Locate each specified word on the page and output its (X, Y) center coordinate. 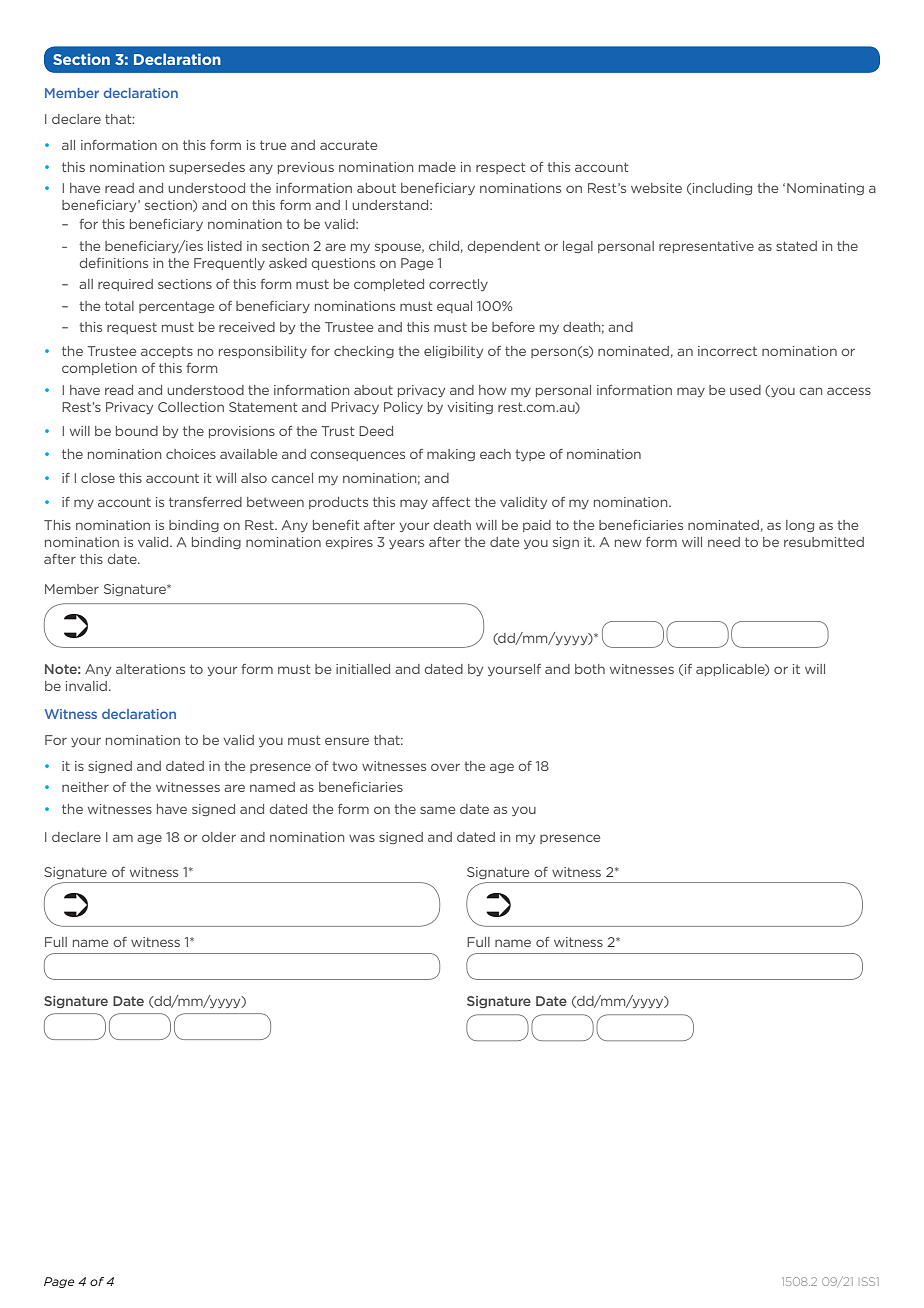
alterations (150, 669)
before (513, 327)
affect (451, 502)
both (590, 669)
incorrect (727, 351)
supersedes (207, 168)
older (219, 837)
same (437, 810)
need (724, 542)
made (437, 167)
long (800, 526)
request (132, 328)
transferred (205, 502)
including (722, 189)
